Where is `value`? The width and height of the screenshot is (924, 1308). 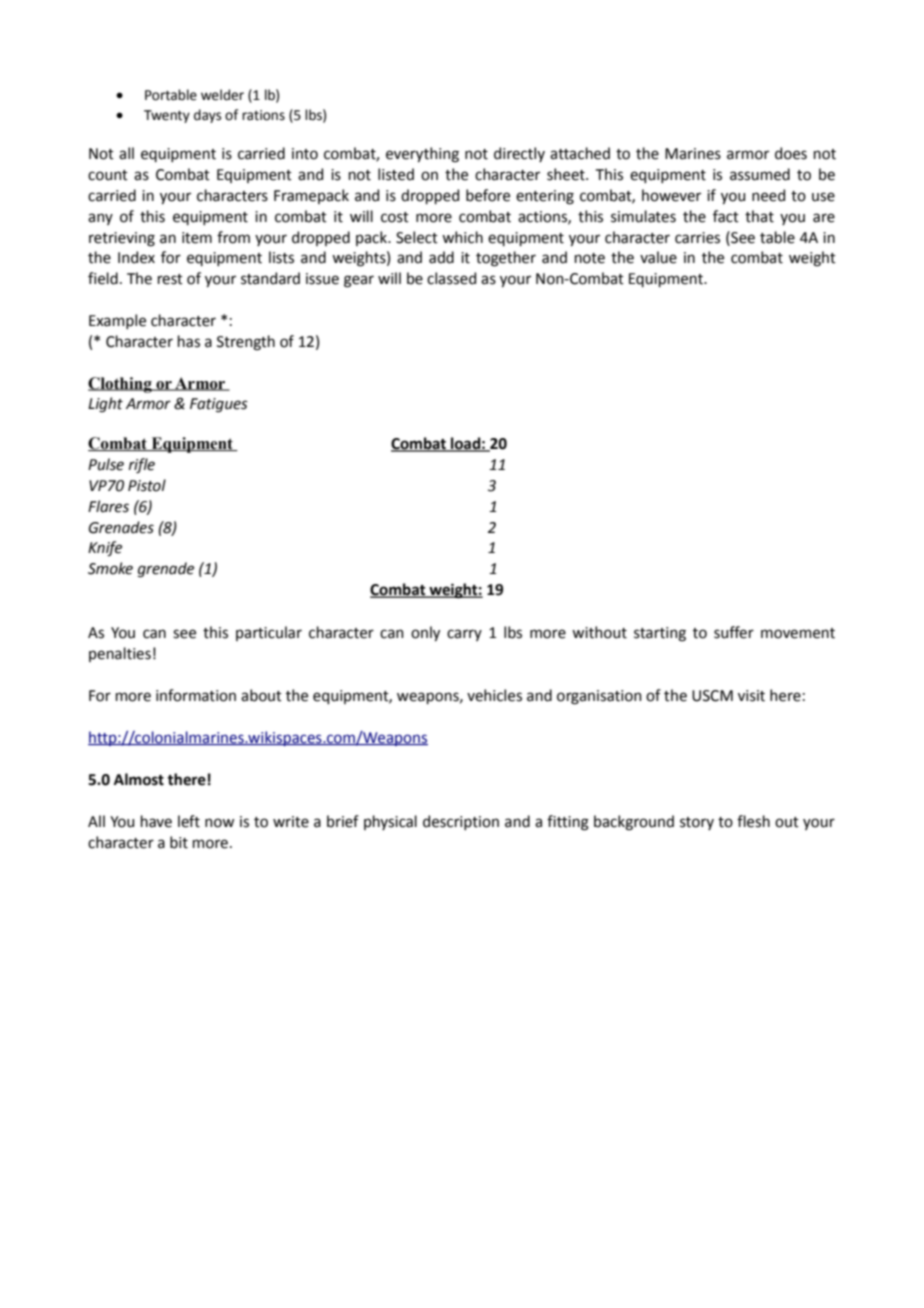
value is located at coordinates (658, 257).
